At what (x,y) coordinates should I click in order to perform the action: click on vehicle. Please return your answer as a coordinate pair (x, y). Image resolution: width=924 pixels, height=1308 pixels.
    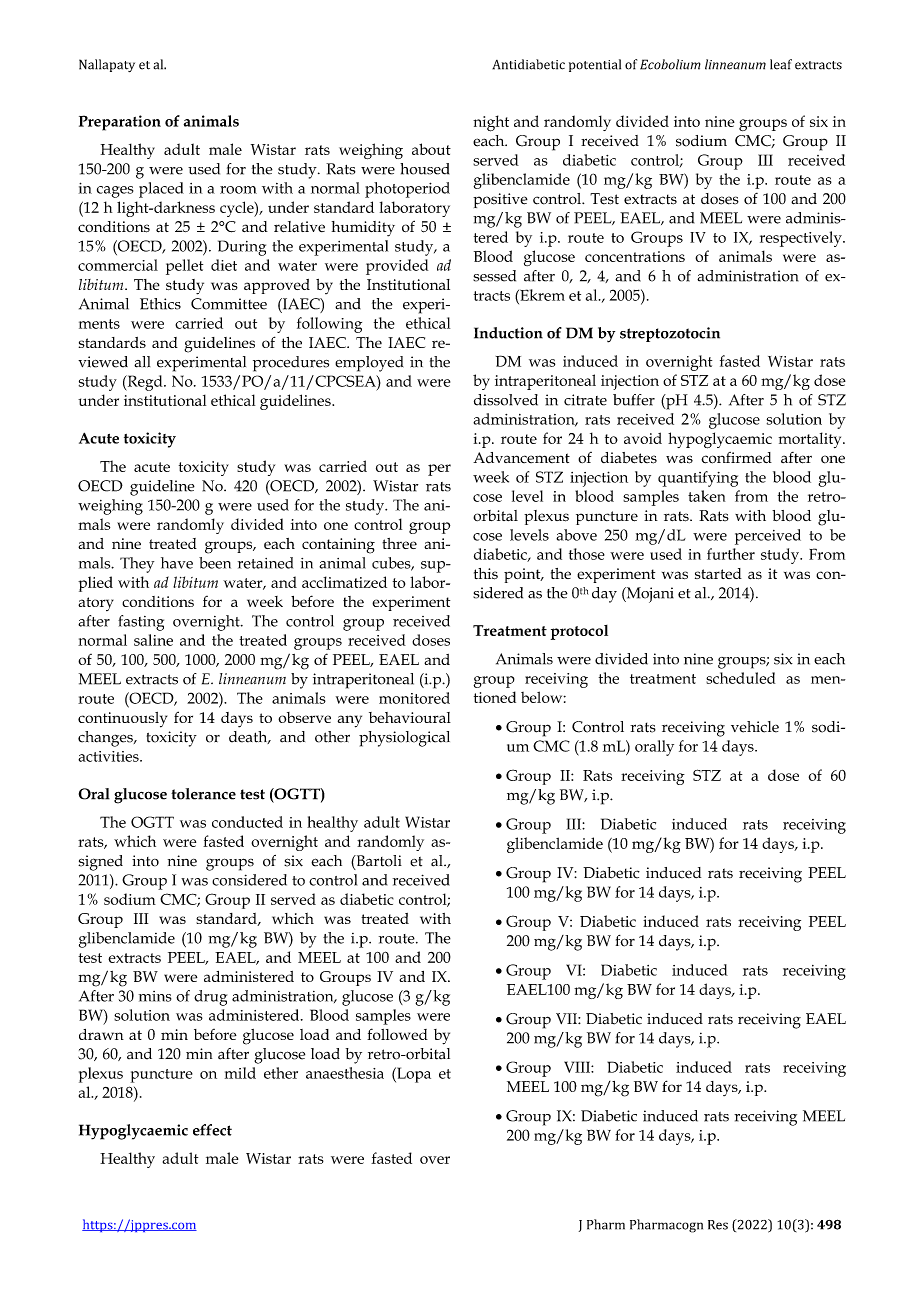
    Looking at the image, I should click on (755, 727).
